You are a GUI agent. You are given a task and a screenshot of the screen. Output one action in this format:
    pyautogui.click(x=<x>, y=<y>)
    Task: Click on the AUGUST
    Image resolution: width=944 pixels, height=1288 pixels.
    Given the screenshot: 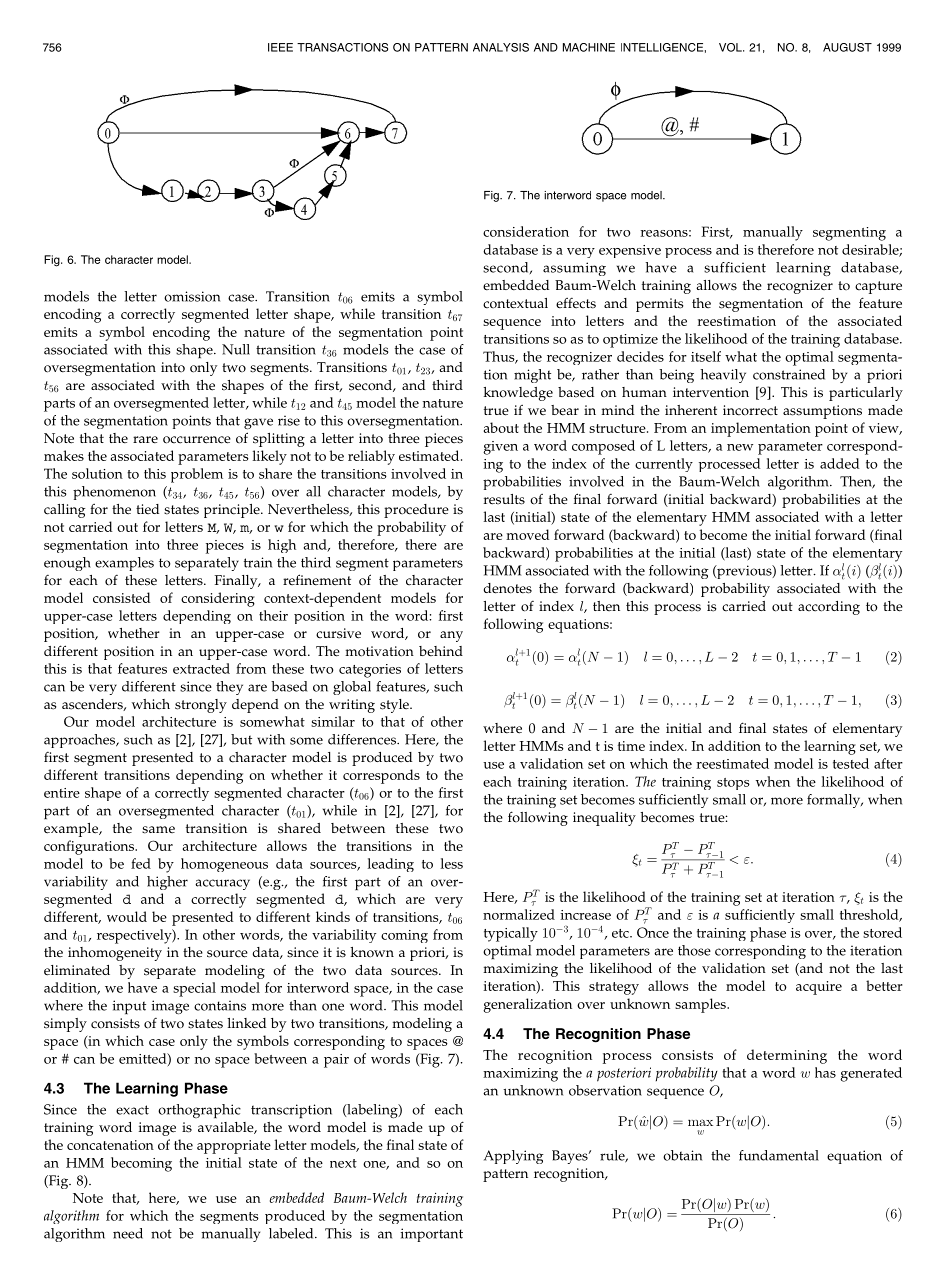 What is the action you would take?
    pyautogui.click(x=847, y=47)
